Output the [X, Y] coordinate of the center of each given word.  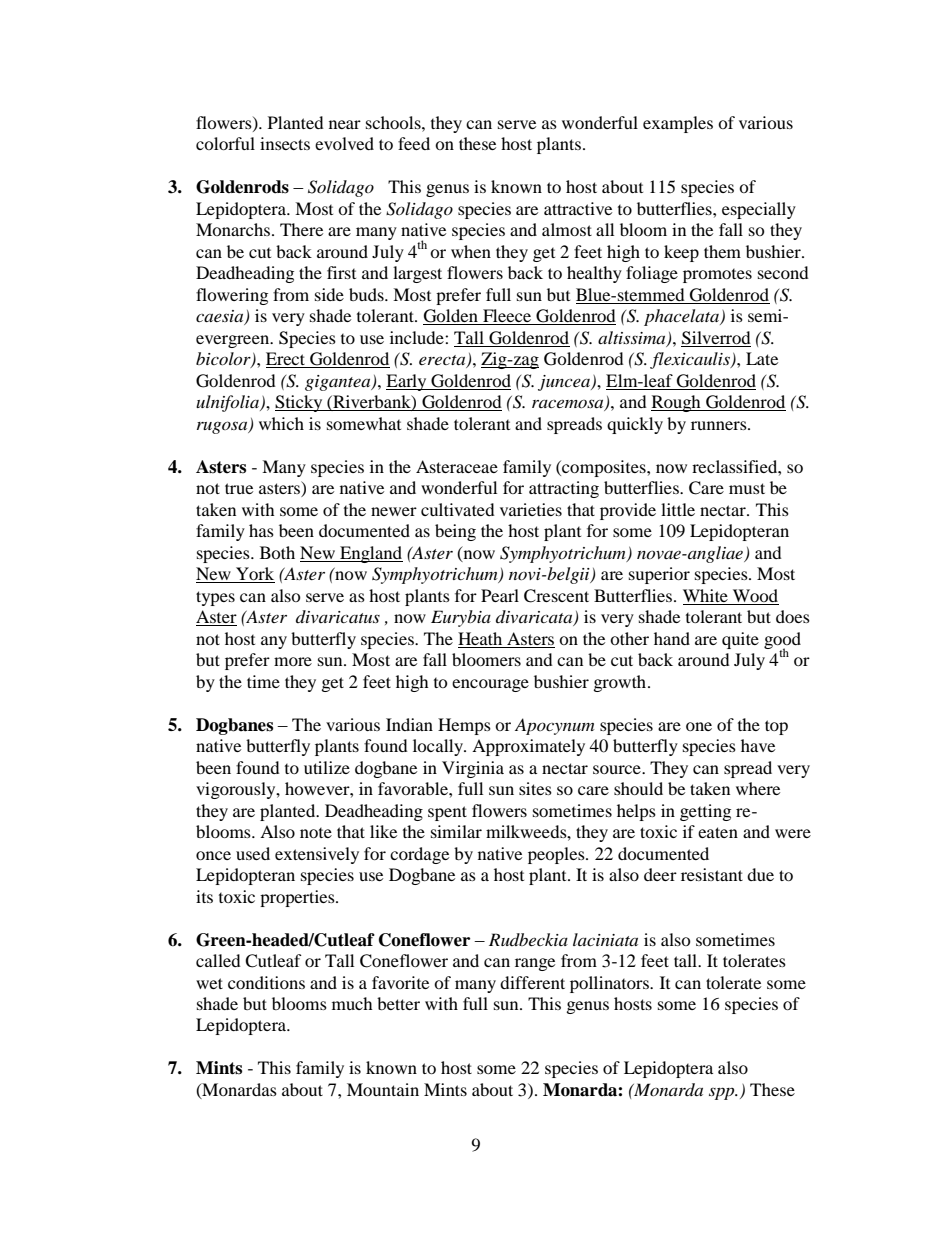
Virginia [473, 769]
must [747, 488]
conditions [266, 982]
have [758, 745]
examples [678, 124]
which [281, 423]
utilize [327, 767]
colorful [225, 143]
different [532, 982]
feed [414, 143]
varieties [531, 509]
